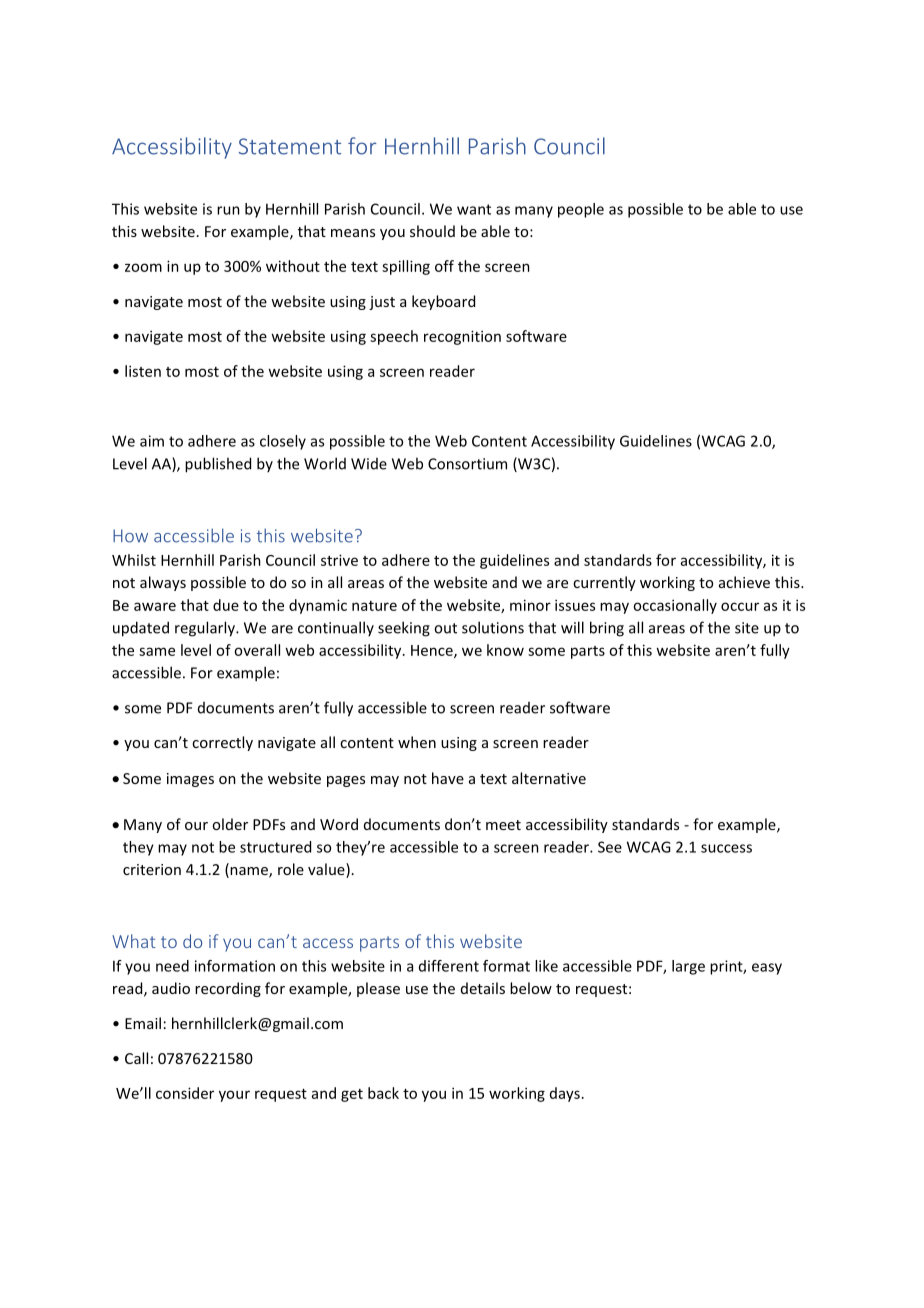 This screenshot has width=924, height=1308. I want to click on want, so click(474, 209).
